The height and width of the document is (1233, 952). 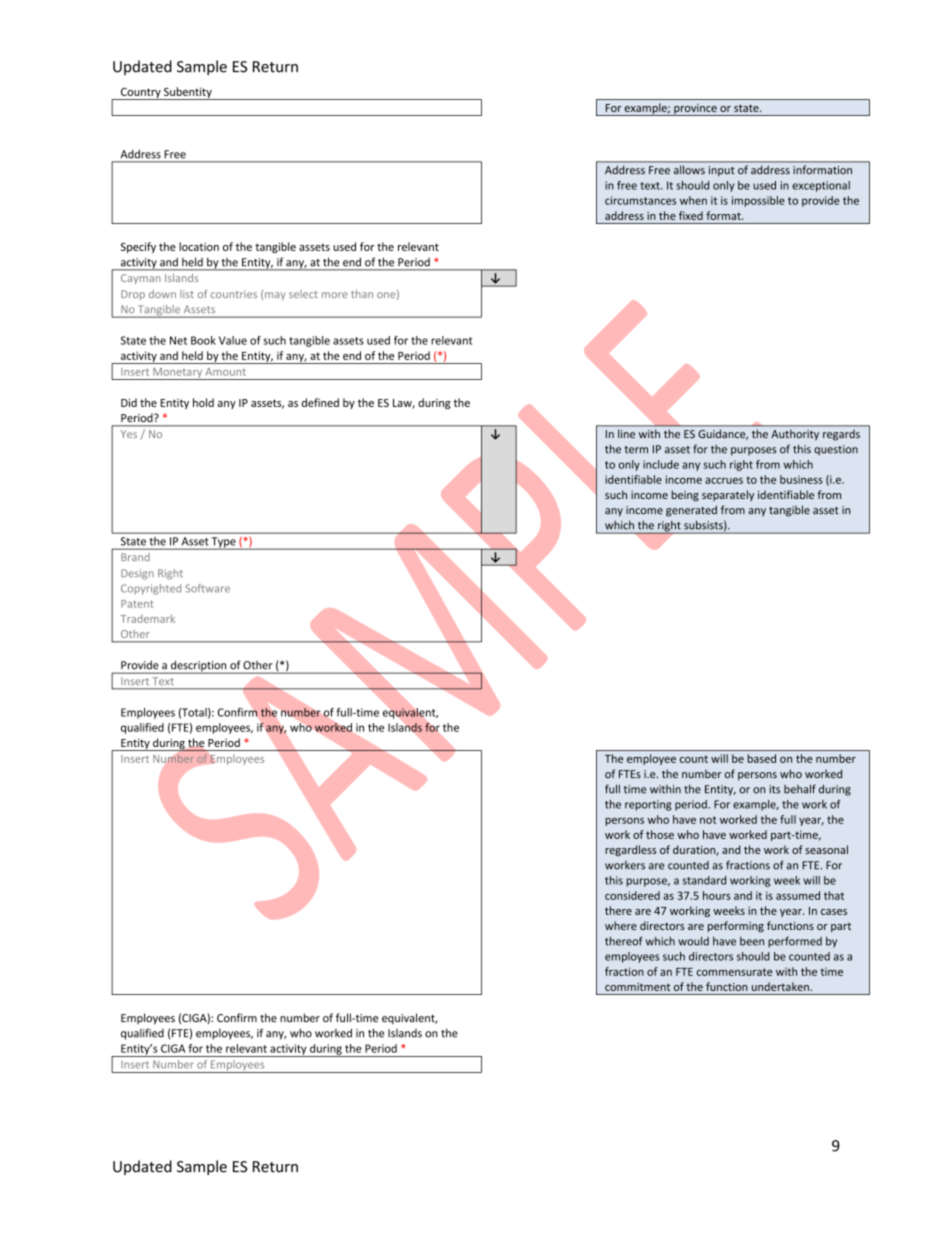 What do you see at coordinates (199, 246) in the document?
I see `location` at bounding box center [199, 246].
